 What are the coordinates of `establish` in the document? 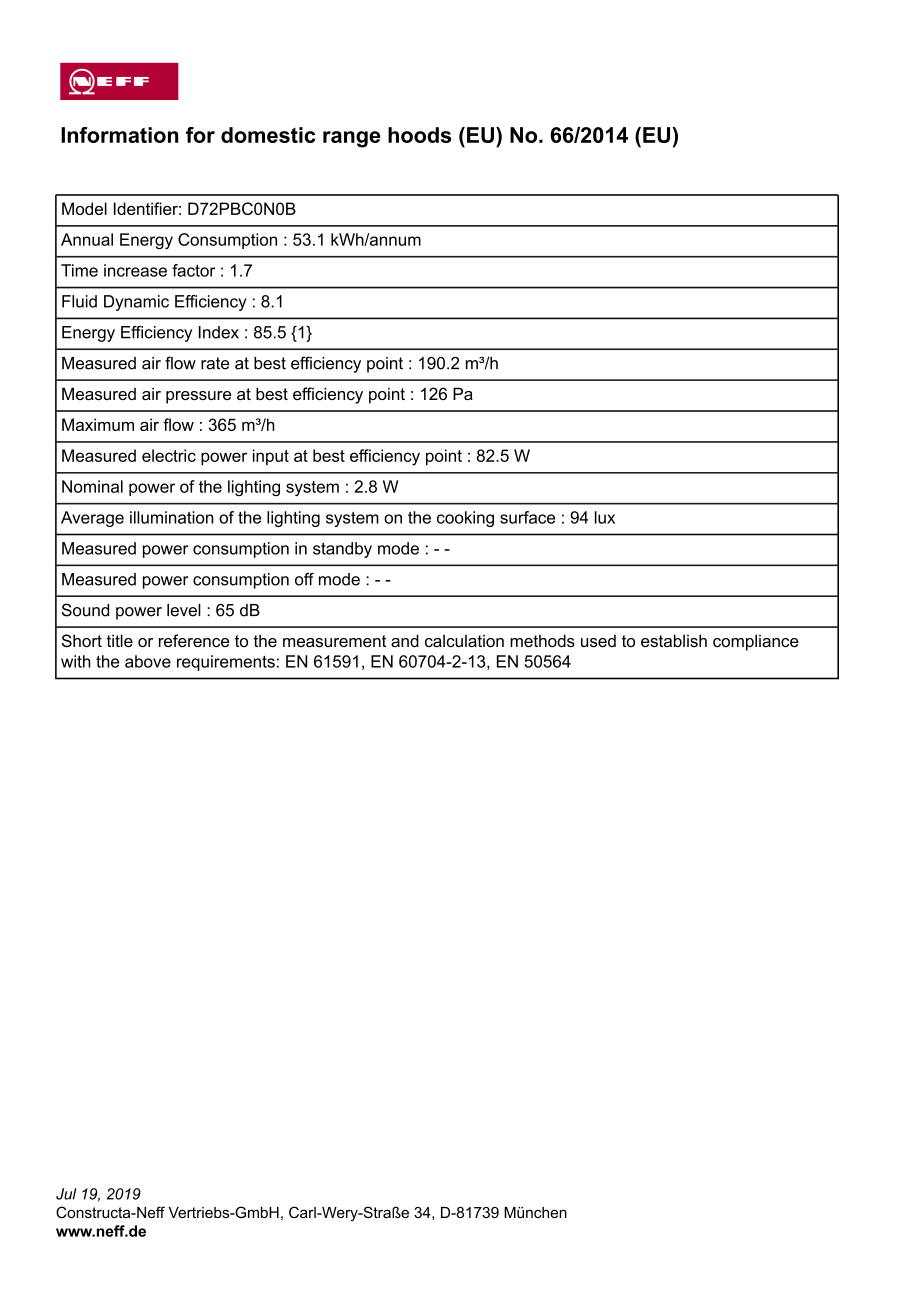 It's located at (674, 640).
